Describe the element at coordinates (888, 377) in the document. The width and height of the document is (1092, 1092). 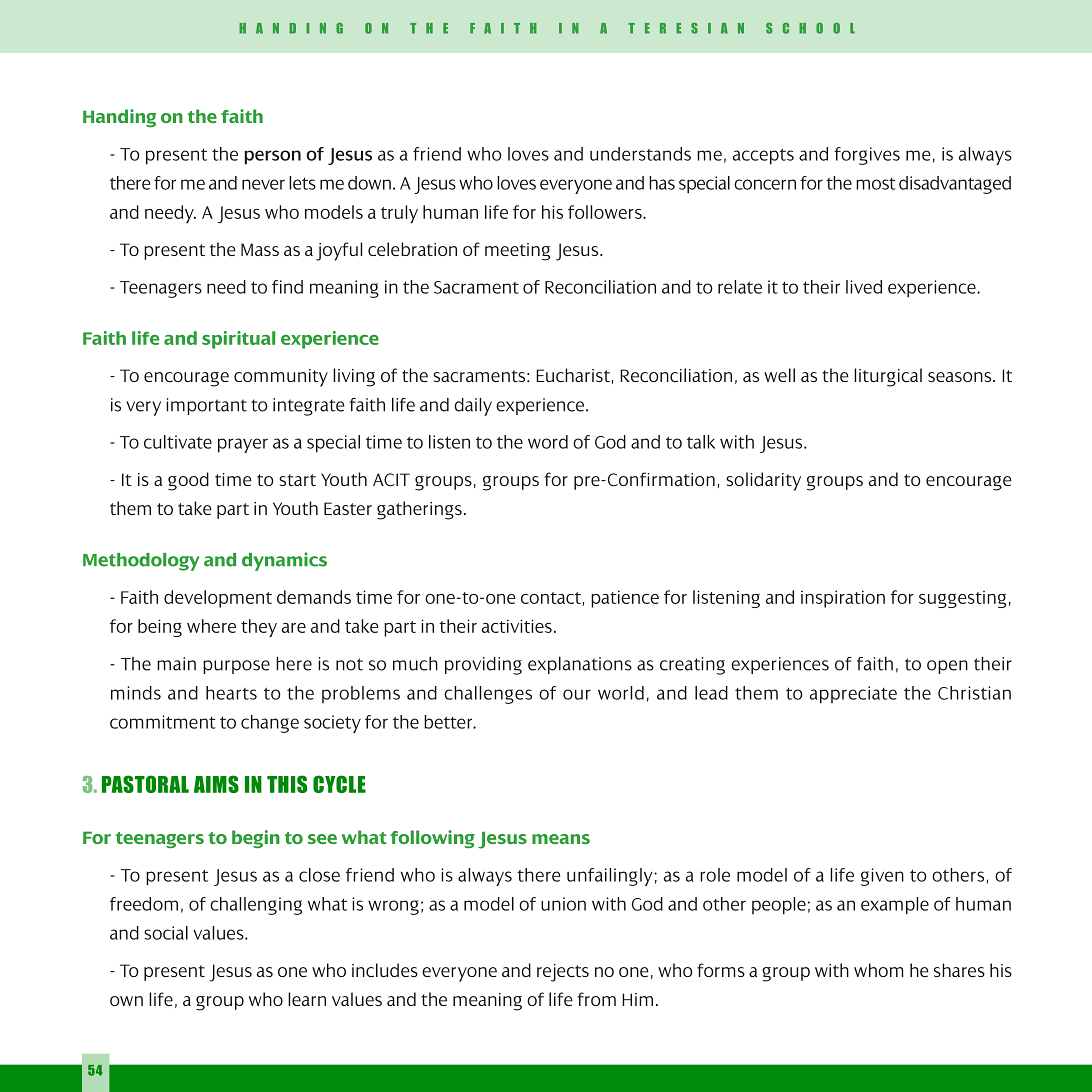
I see `liturgical` at that location.
